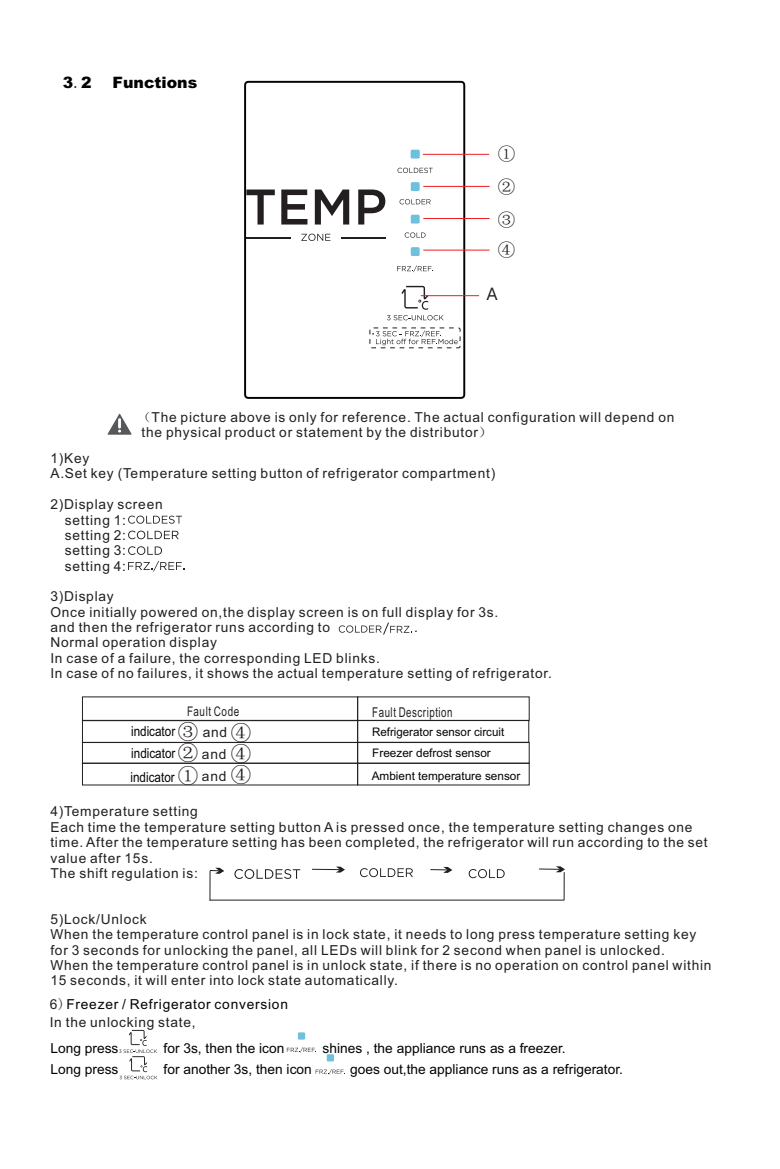 The image size is (780, 1169). Describe the element at coordinates (636, 828) in the document. I see `changes` at that location.
